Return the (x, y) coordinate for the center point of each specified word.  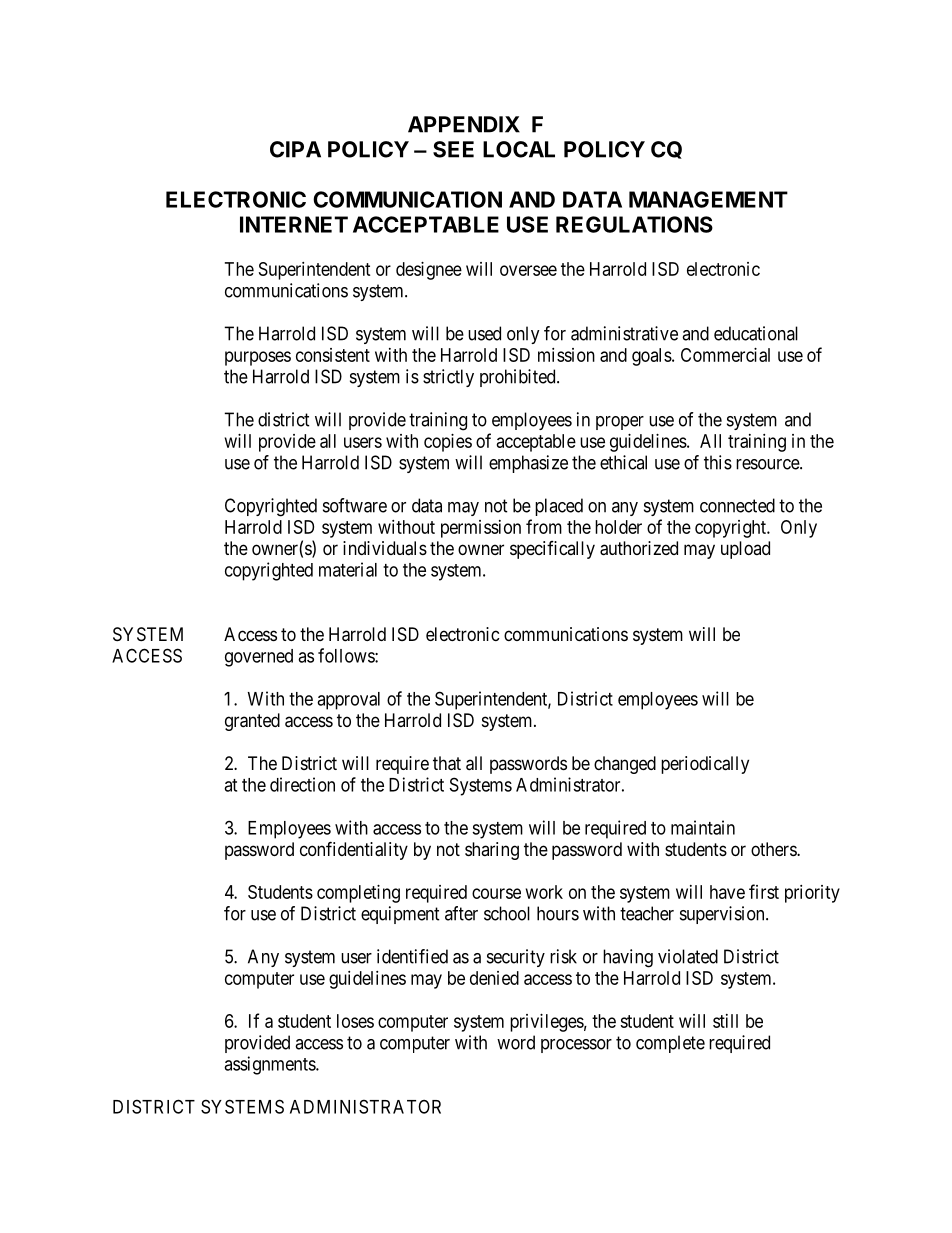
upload (745, 550)
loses (355, 1021)
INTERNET (294, 224)
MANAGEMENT (708, 199)
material (348, 569)
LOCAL (519, 149)
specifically (552, 550)
